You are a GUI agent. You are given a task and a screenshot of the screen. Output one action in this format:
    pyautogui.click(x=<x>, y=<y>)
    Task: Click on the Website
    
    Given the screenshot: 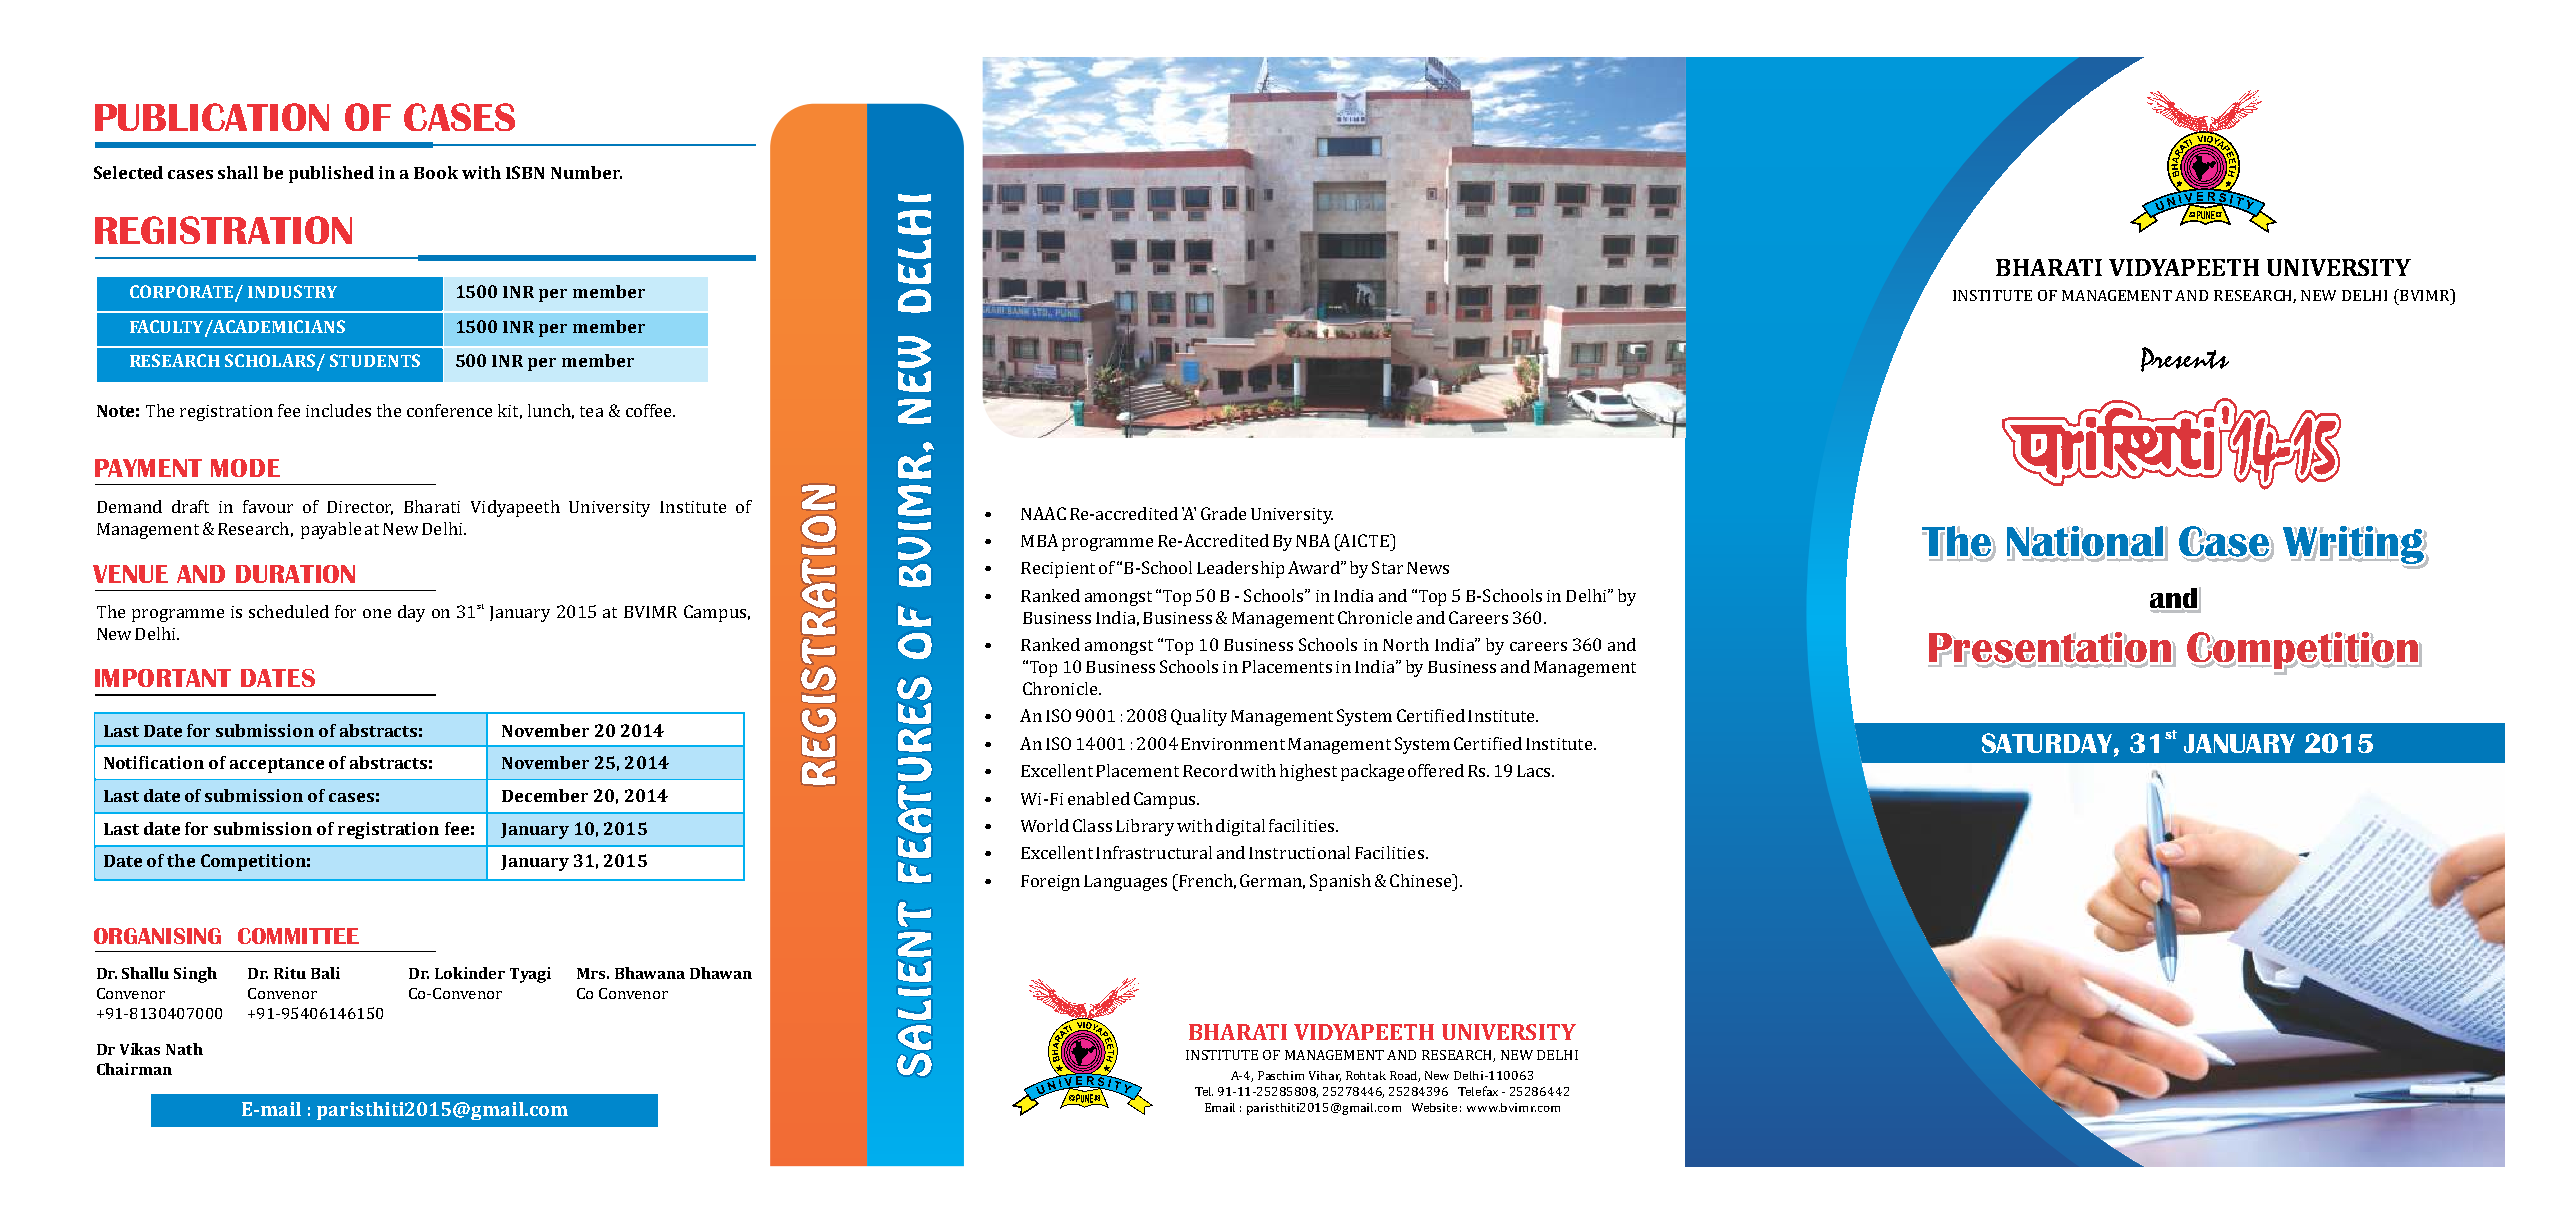 What is the action you would take?
    pyautogui.click(x=1434, y=1107)
